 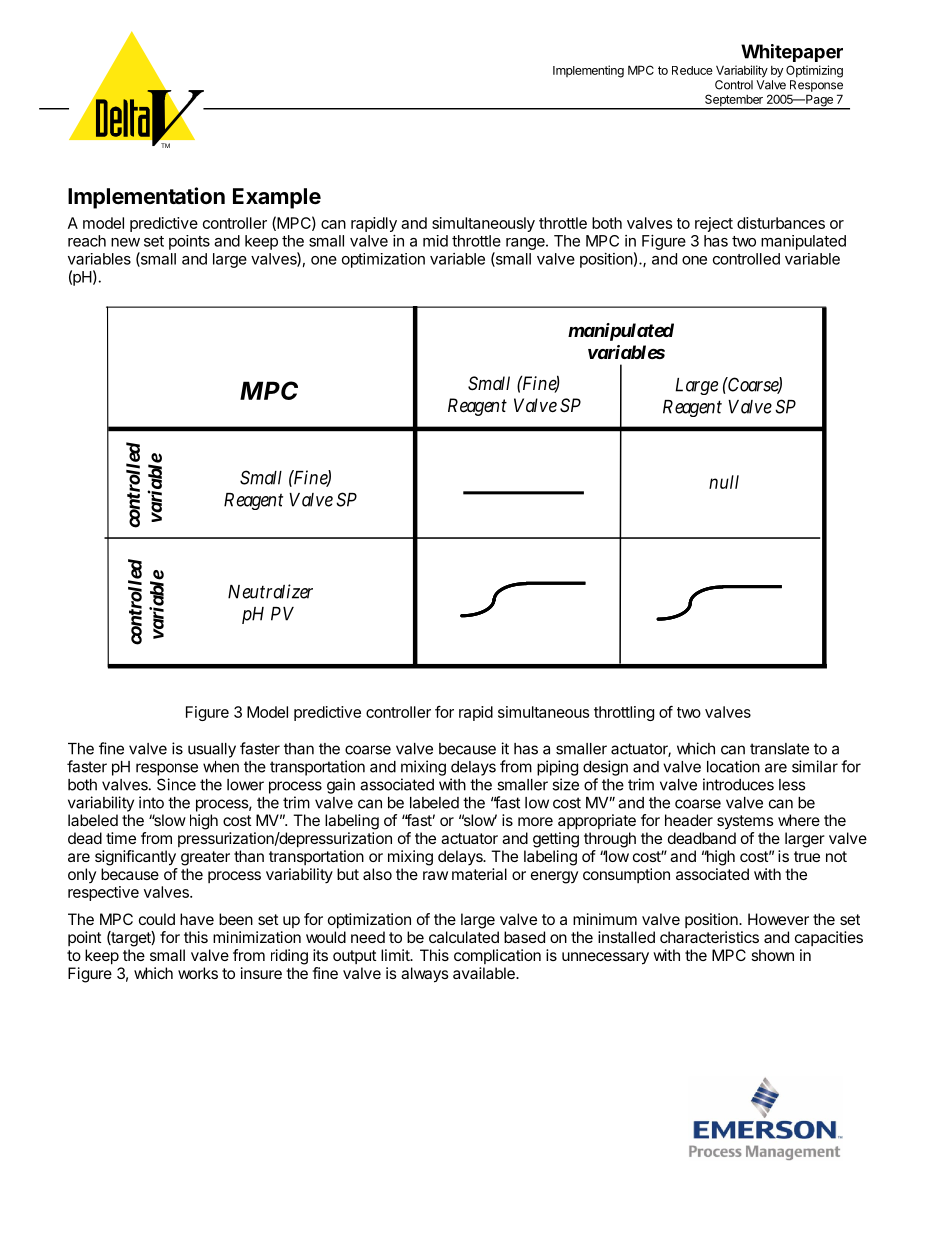 I want to click on throttling, so click(x=624, y=713).
